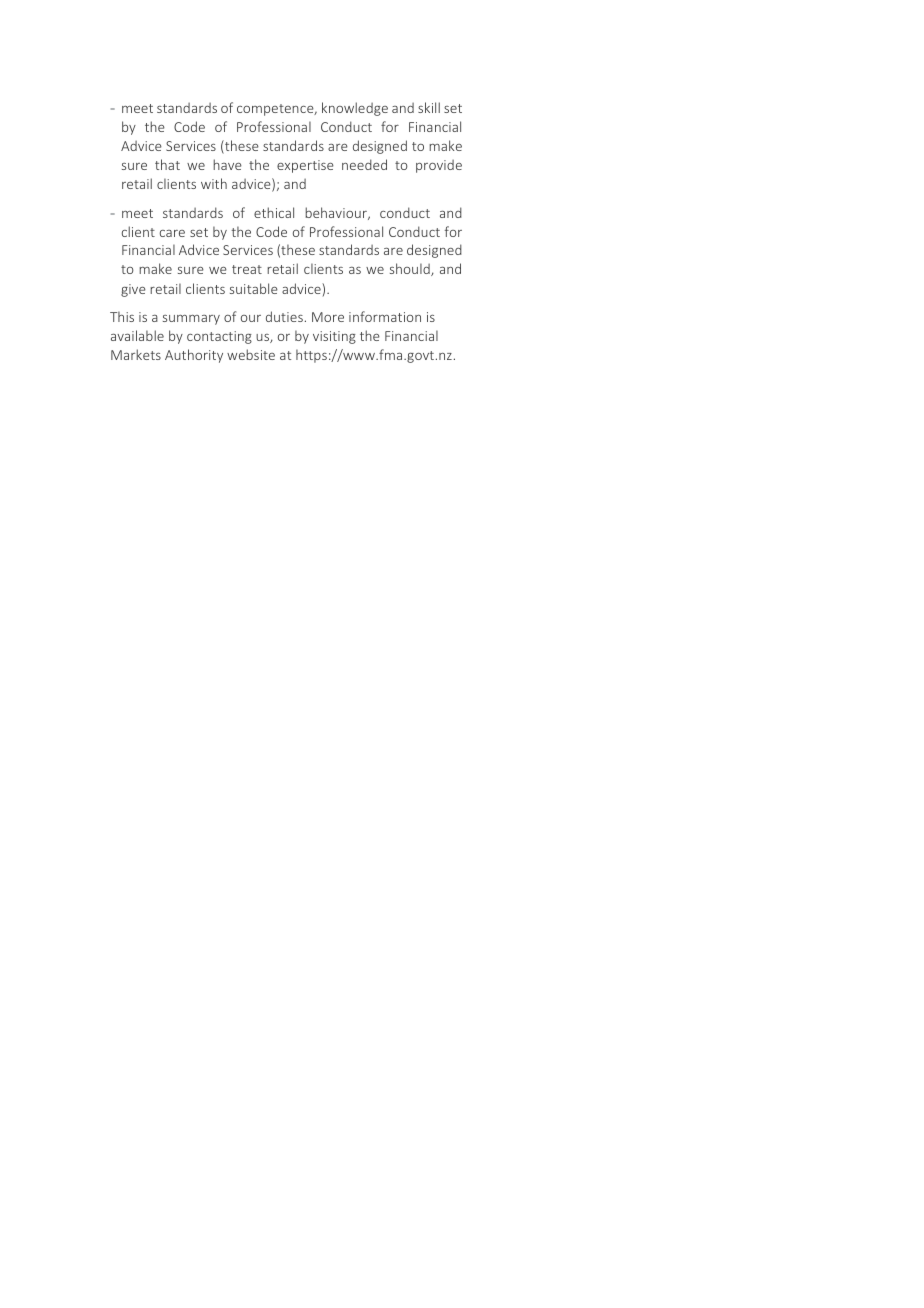 Image resolution: width=924 pixels, height=1308 pixels. I want to click on that, so click(167, 164).
